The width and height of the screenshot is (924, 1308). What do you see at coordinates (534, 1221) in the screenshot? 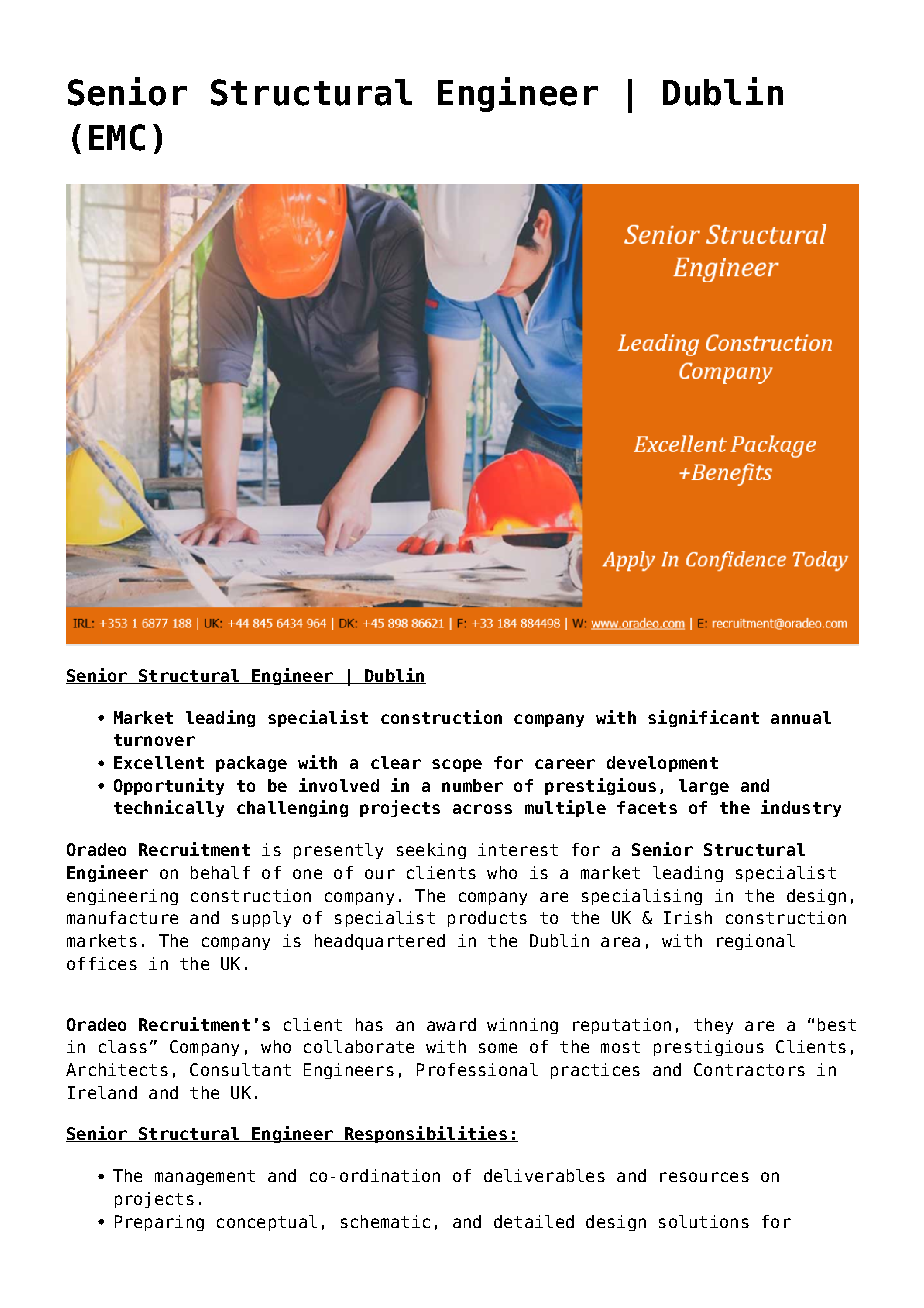
I see `detailed` at bounding box center [534, 1221].
